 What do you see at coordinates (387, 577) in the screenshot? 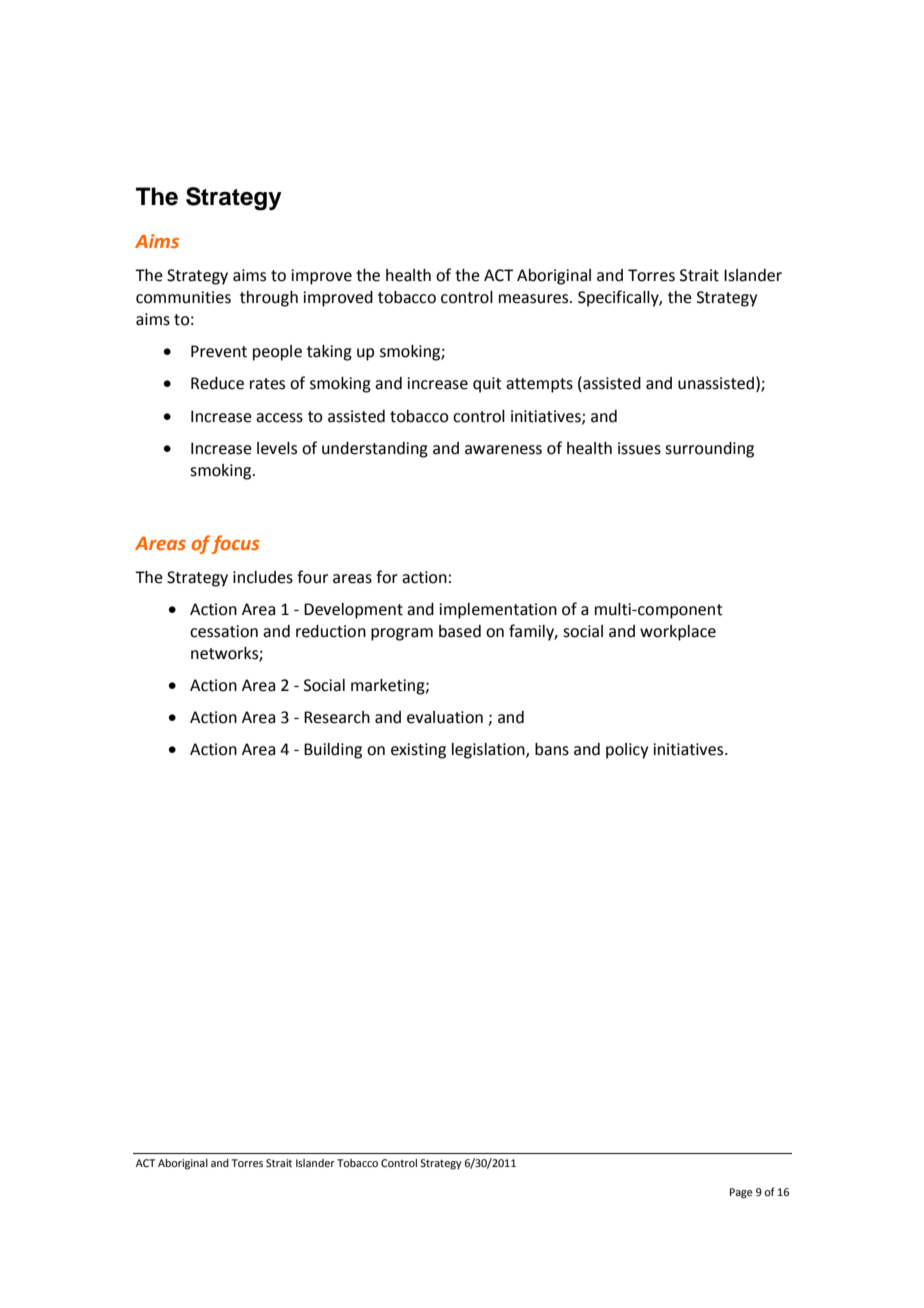
I see `for` at bounding box center [387, 577].
